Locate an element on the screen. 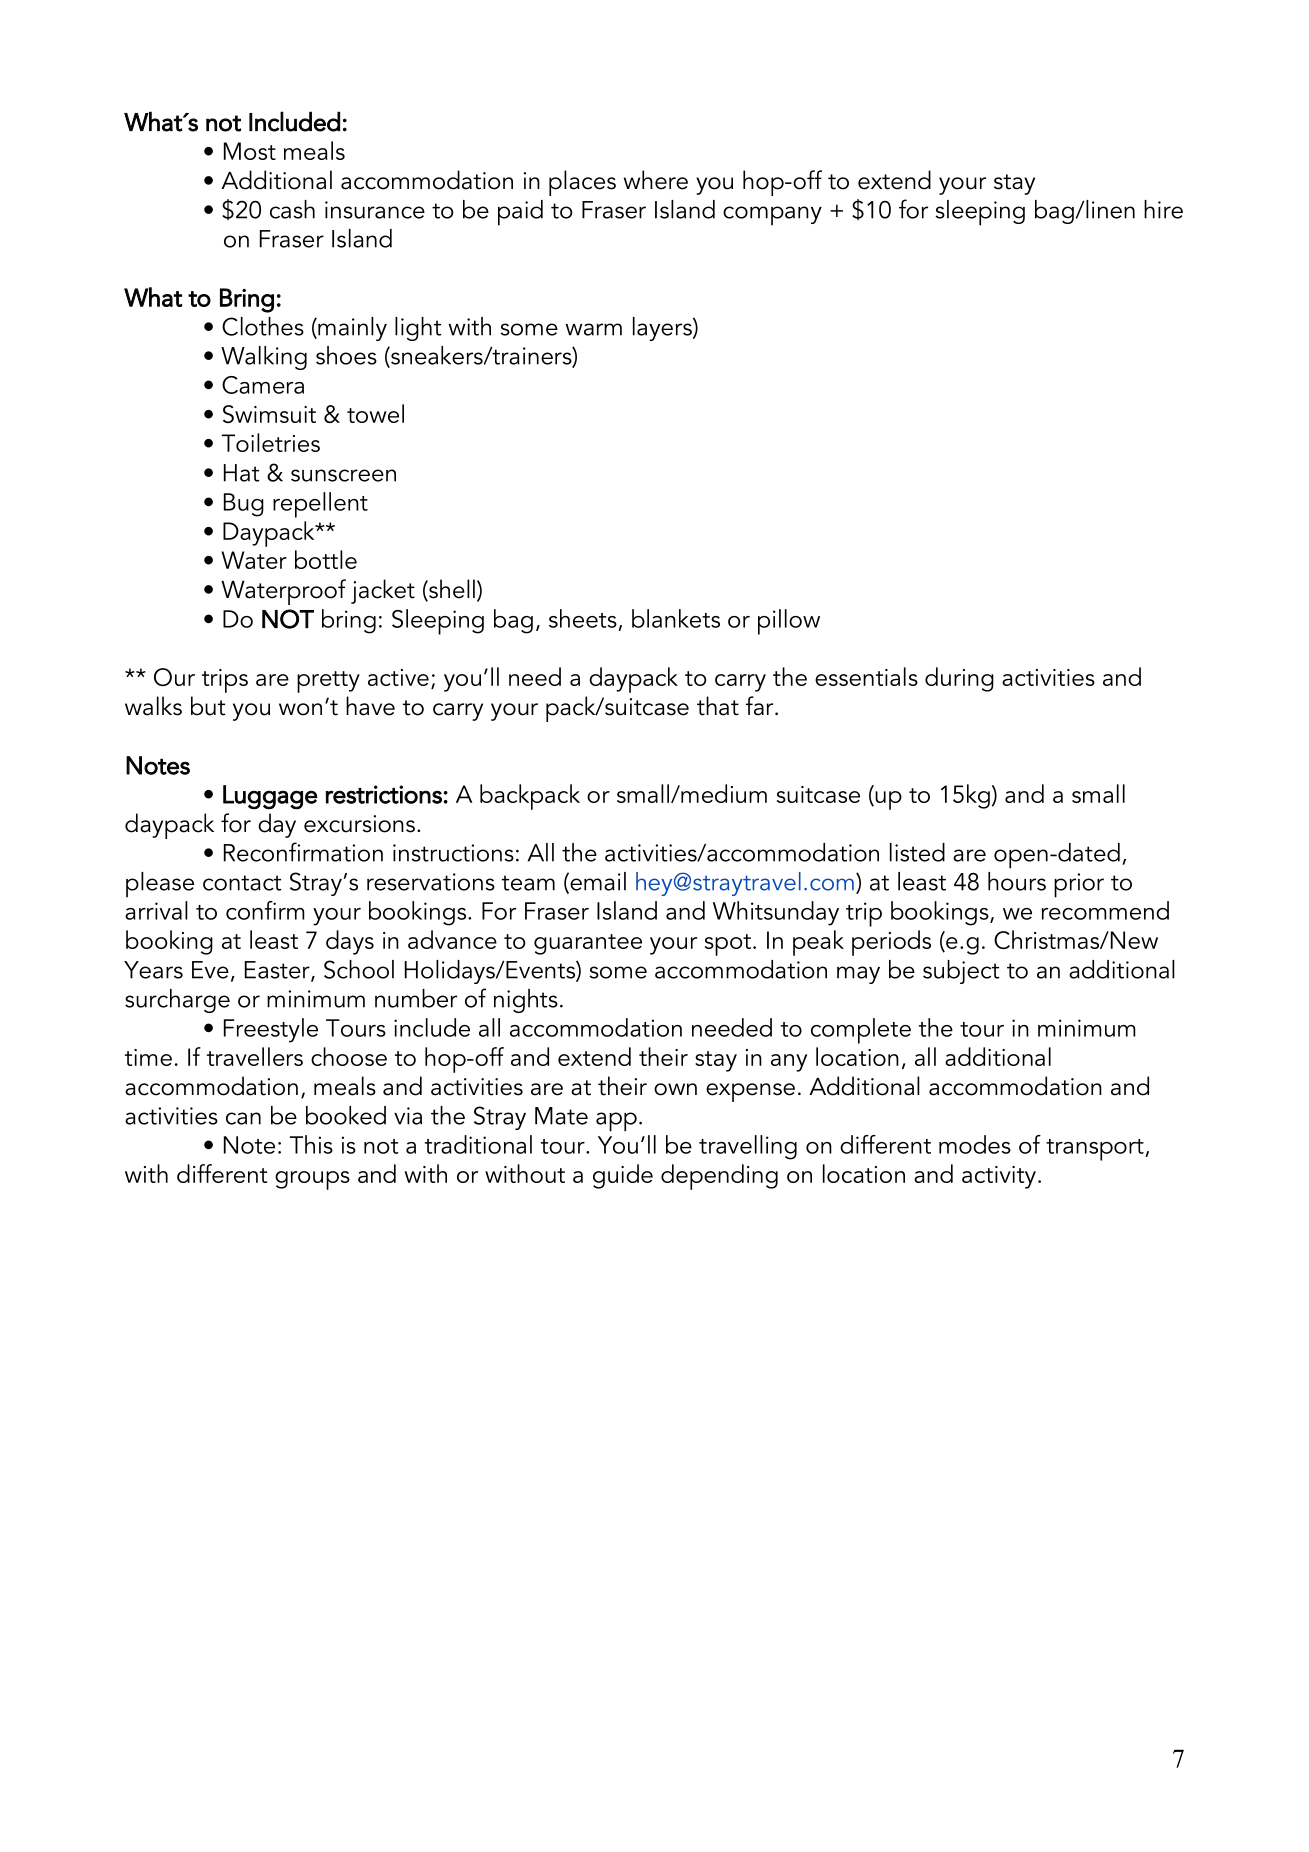 The width and height of the screenshot is (1309, 1852). cash is located at coordinates (292, 209).
